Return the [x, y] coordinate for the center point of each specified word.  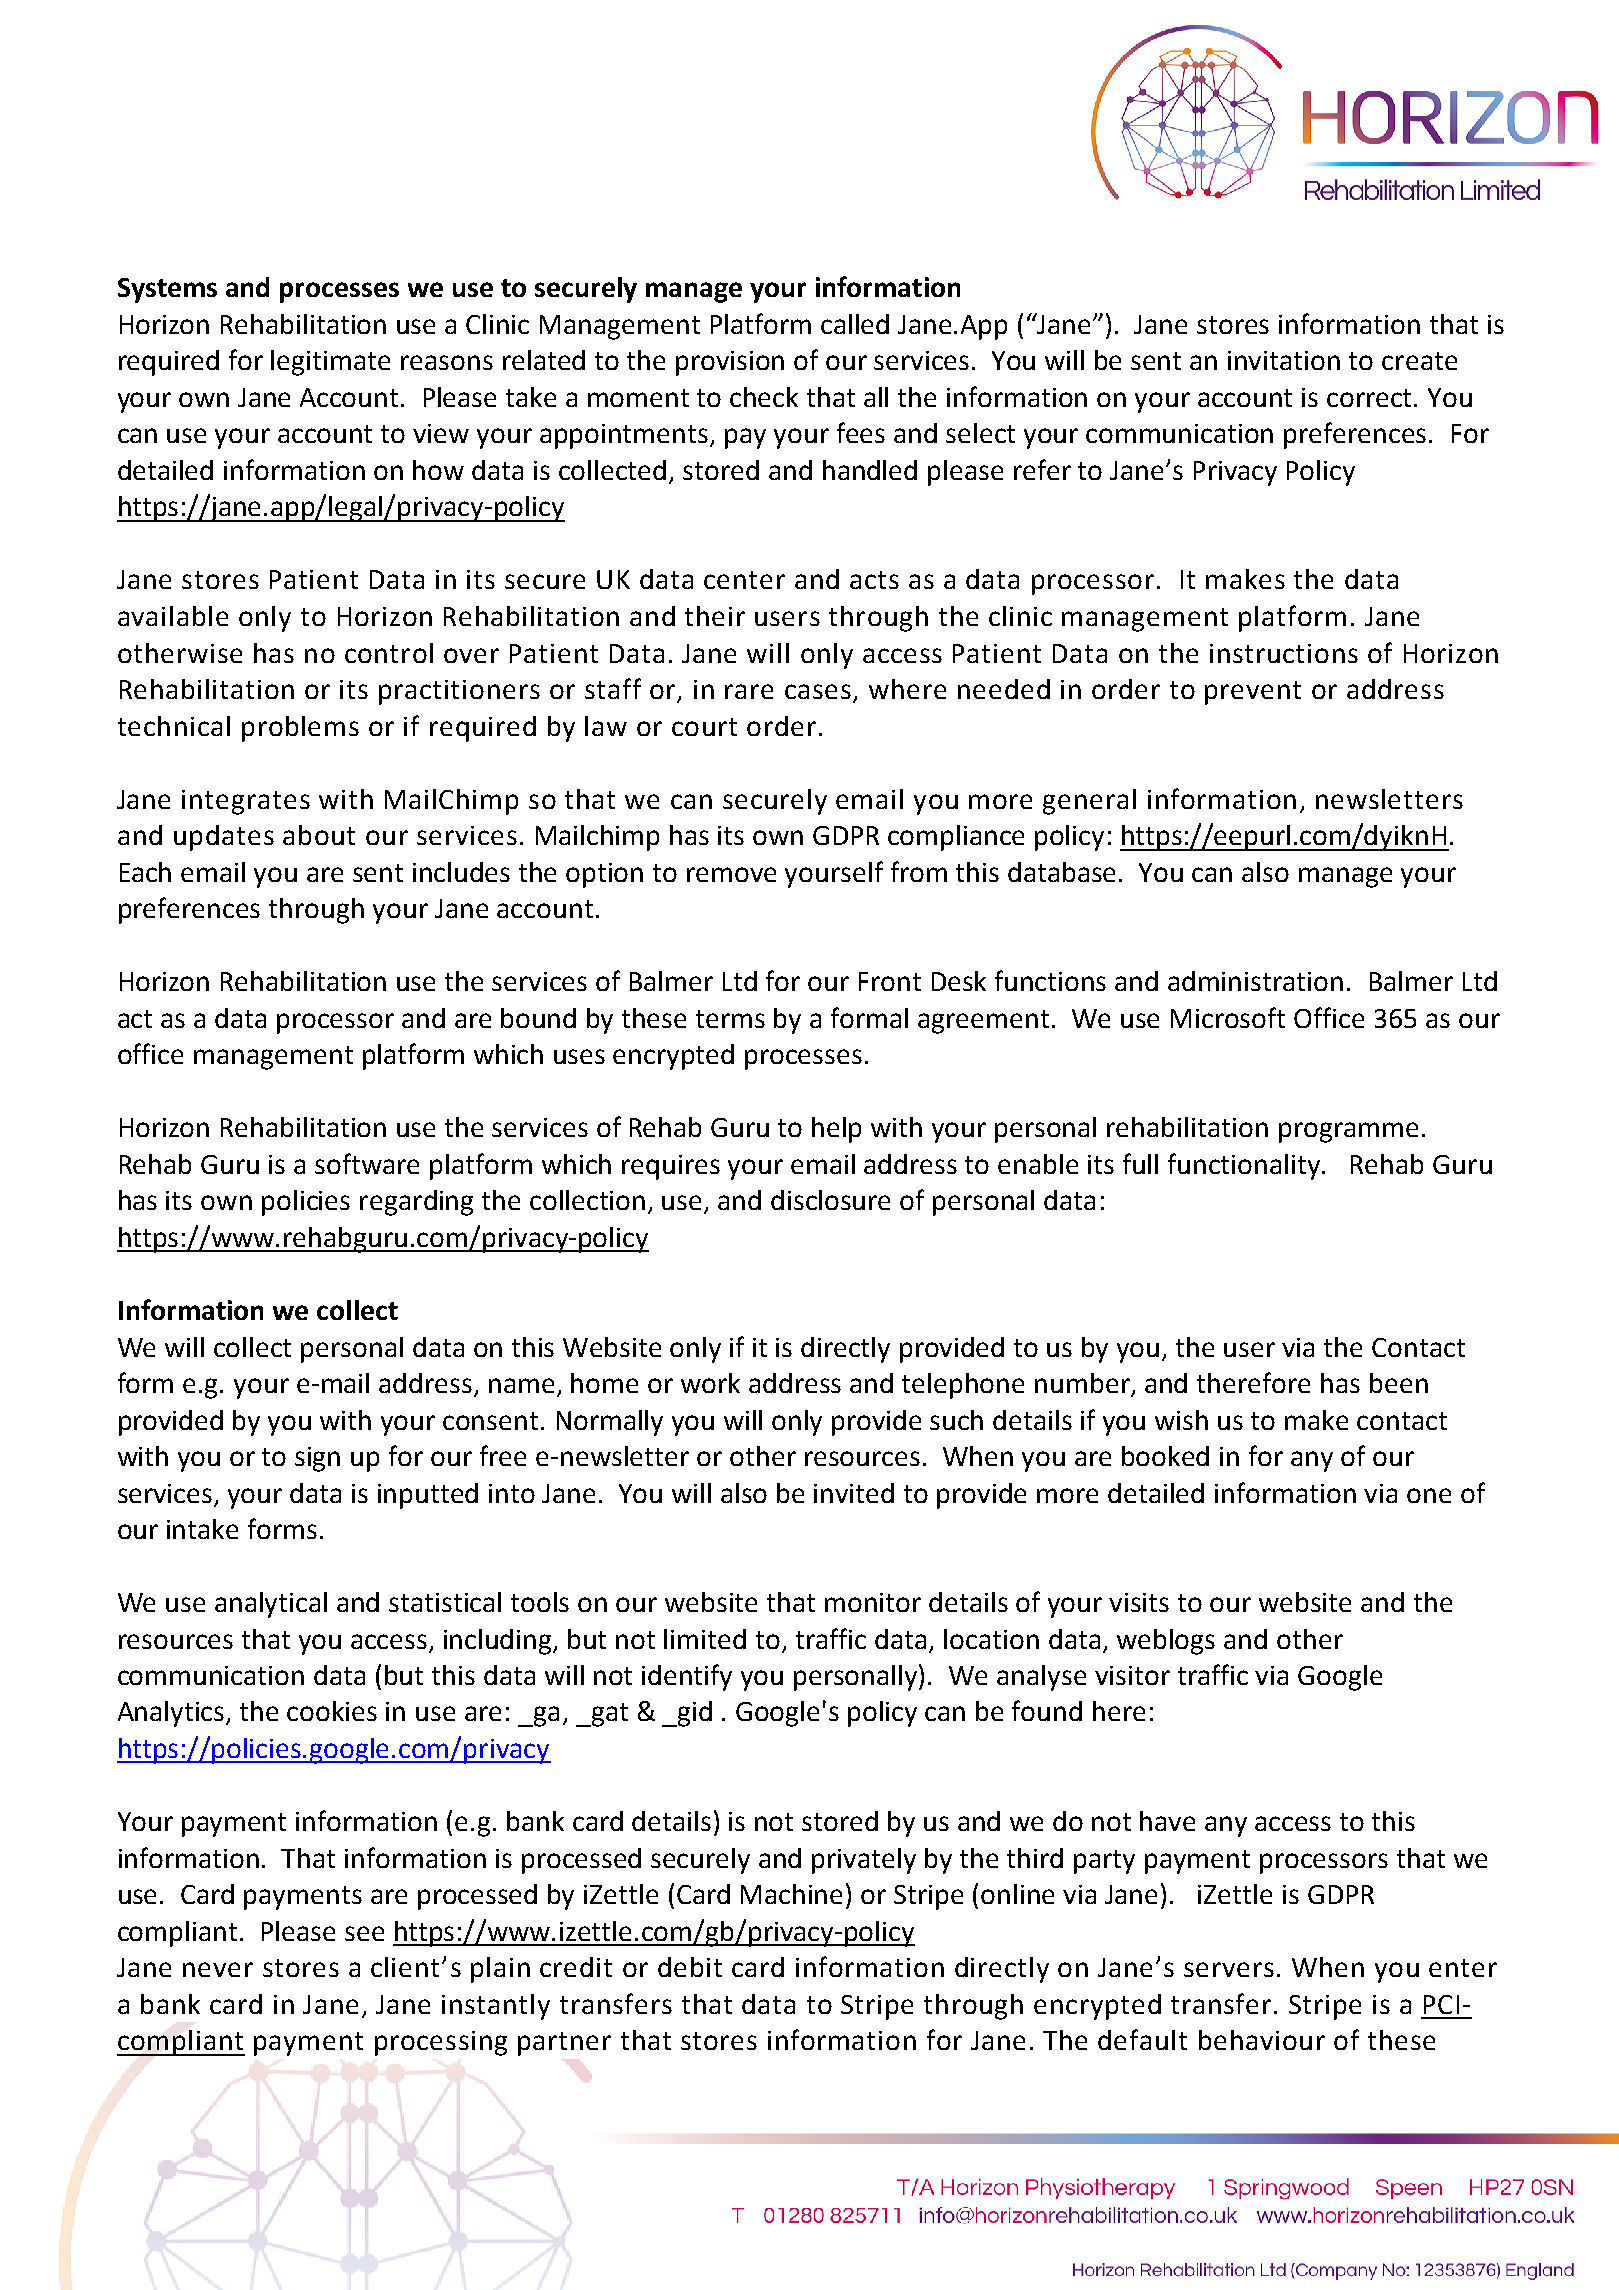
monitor [873, 1602]
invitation [1284, 360]
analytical [271, 1605]
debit [690, 1967]
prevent [1253, 693]
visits [1139, 1602]
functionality [1245, 1166]
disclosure [830, 1200]
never [218, 1969]
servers [1229, 1969]
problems [300, 729]
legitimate [330, 363]
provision [730, 363]
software [367, 1163]
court [704, 727]
